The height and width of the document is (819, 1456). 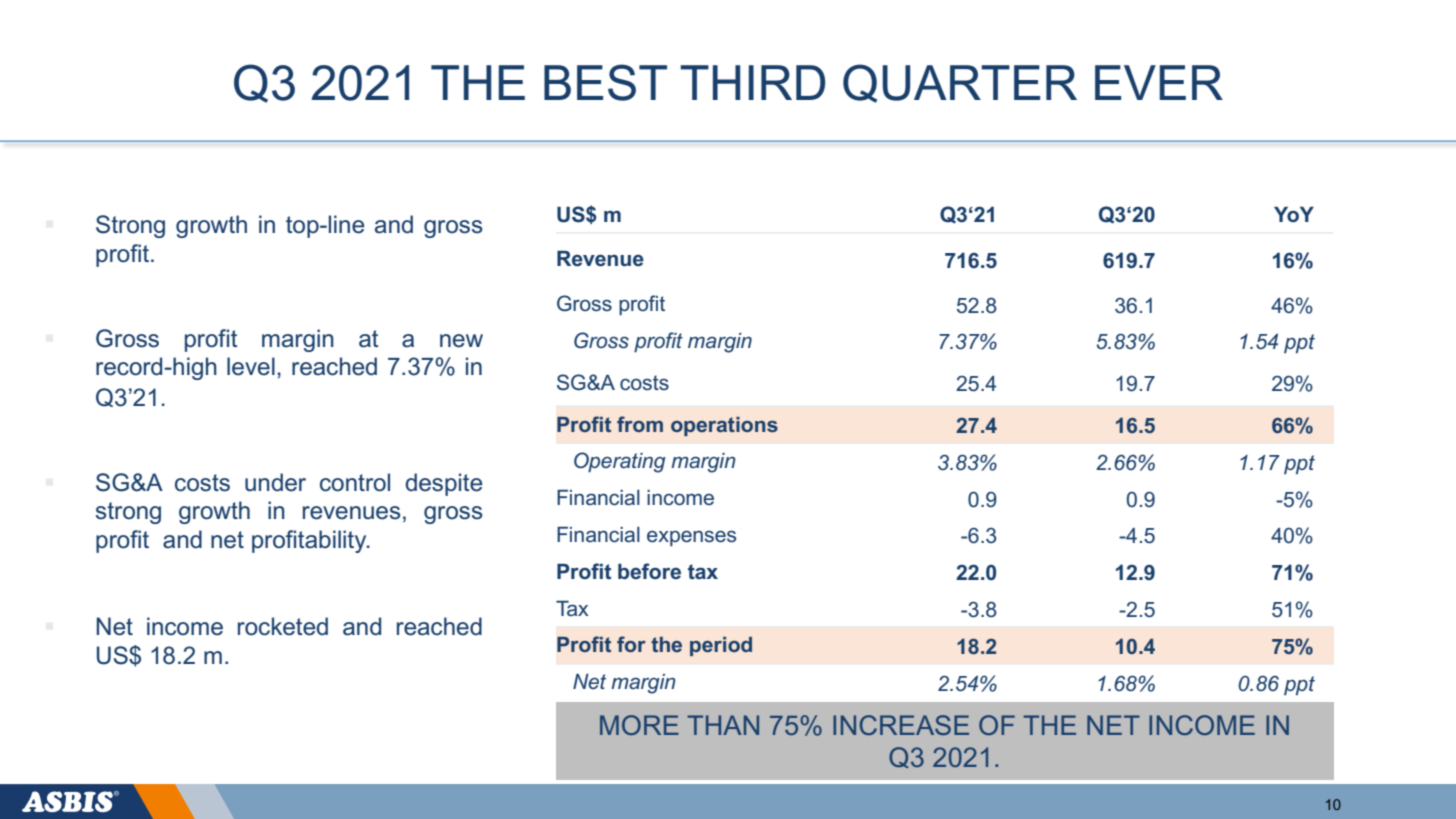 What do you see at coordinates (283, 626) in the document?
I see `rocketed` at bounding box center [283, 626].
